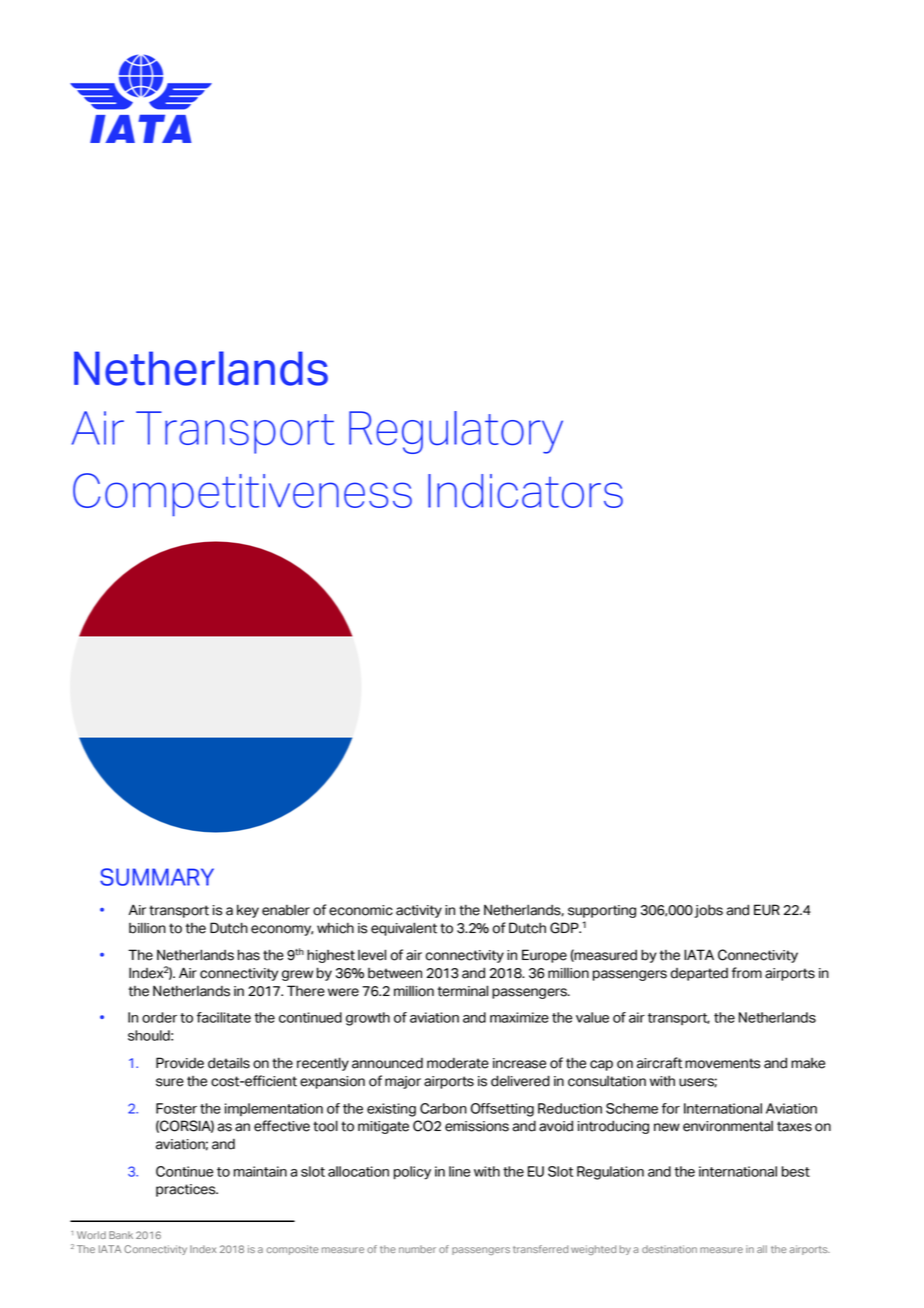  What do you see at coordinates (157, 877) in the document?
I see `SUMMARY` at bounding box center [157, 877].
